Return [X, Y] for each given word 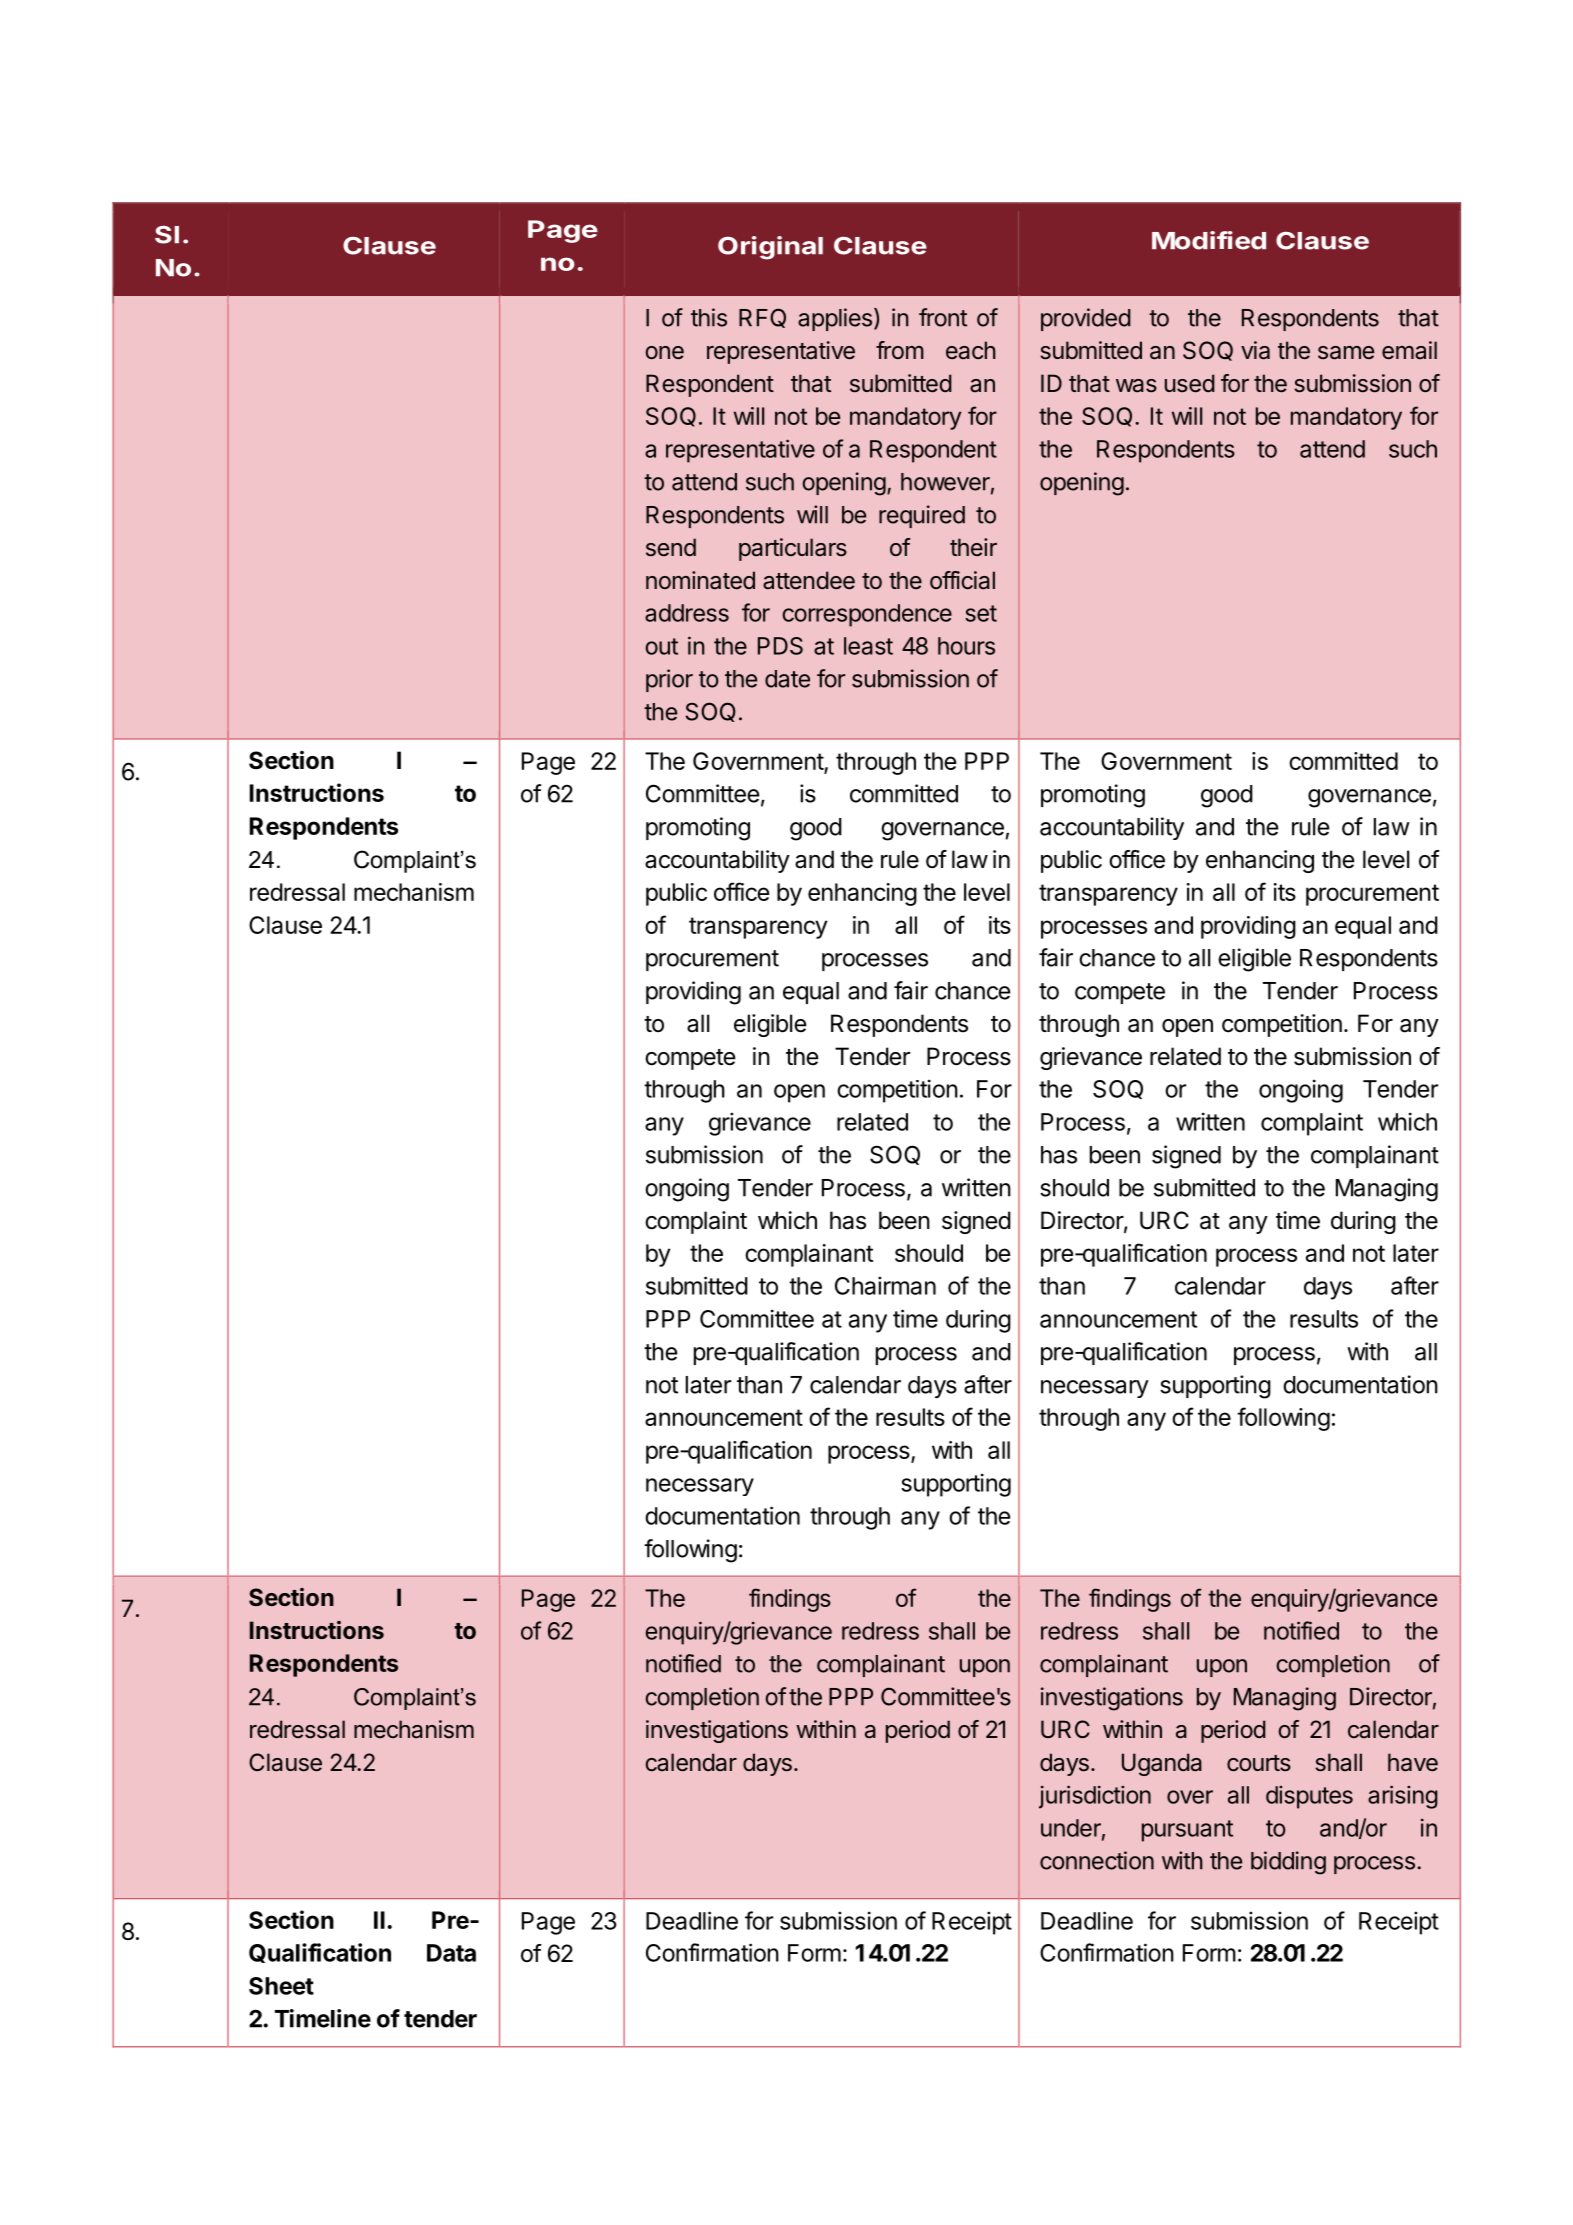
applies [835, 319]
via [1255, 350]
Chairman [885, 1285]
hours [966, 646]
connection [1097, 1860]
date [787, 679]
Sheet [281, 1986]
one [664, 353]
